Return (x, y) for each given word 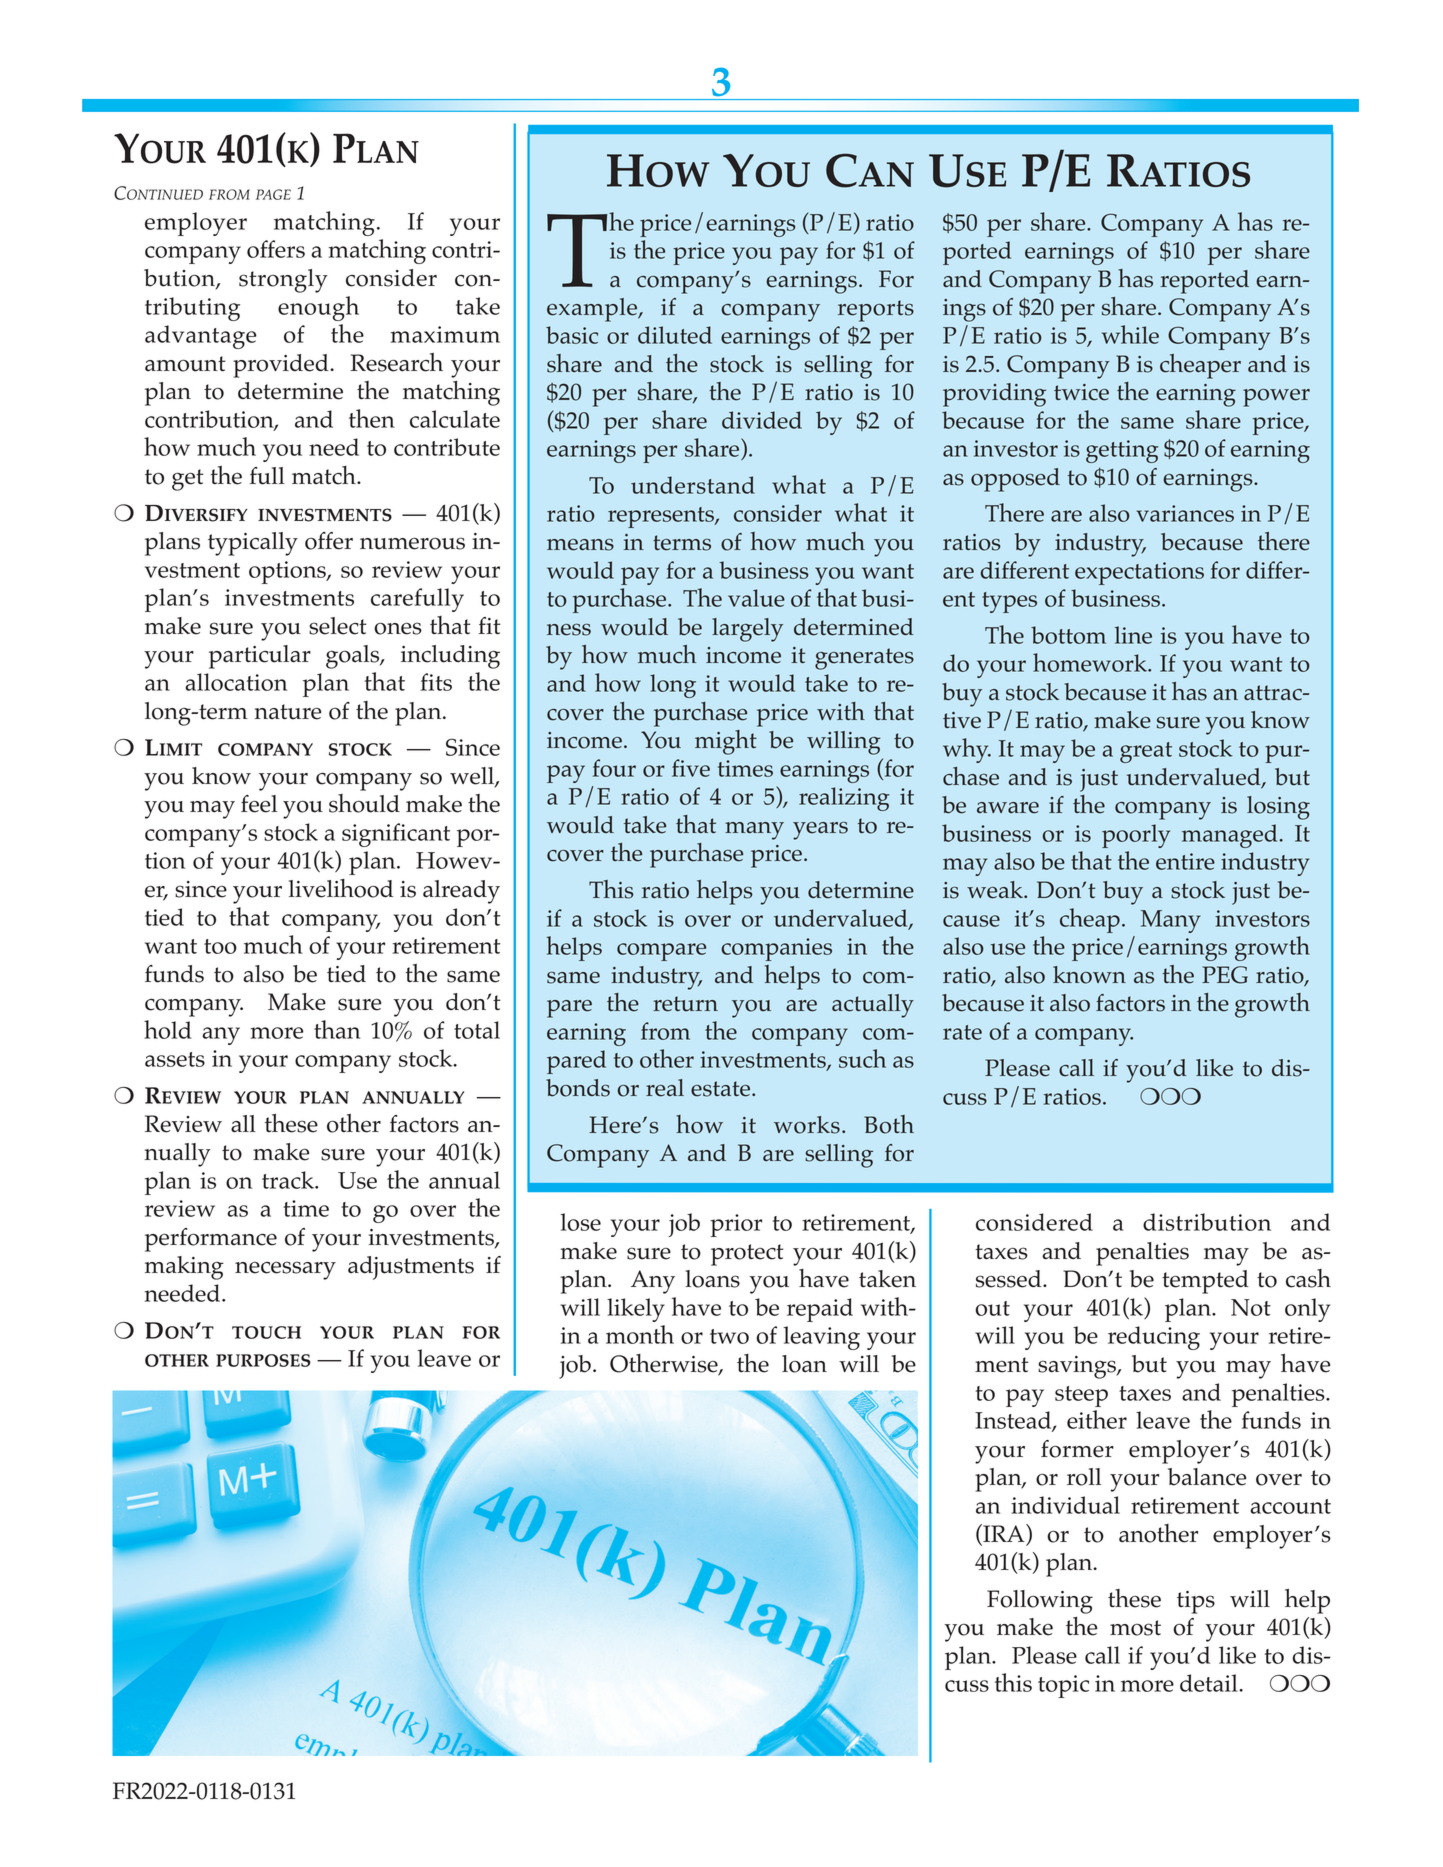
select (338, 626)
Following (1040, 1602)
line (1133, 635)
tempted (1205, 1282)
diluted (675, 335)
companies (776, 949)
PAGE (273, 194)
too (220, 946)
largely (747, 630)
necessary (285, 1270)
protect (747, 1255)
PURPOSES (263, 1360)
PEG (1225, 975)
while (1130, 334)
